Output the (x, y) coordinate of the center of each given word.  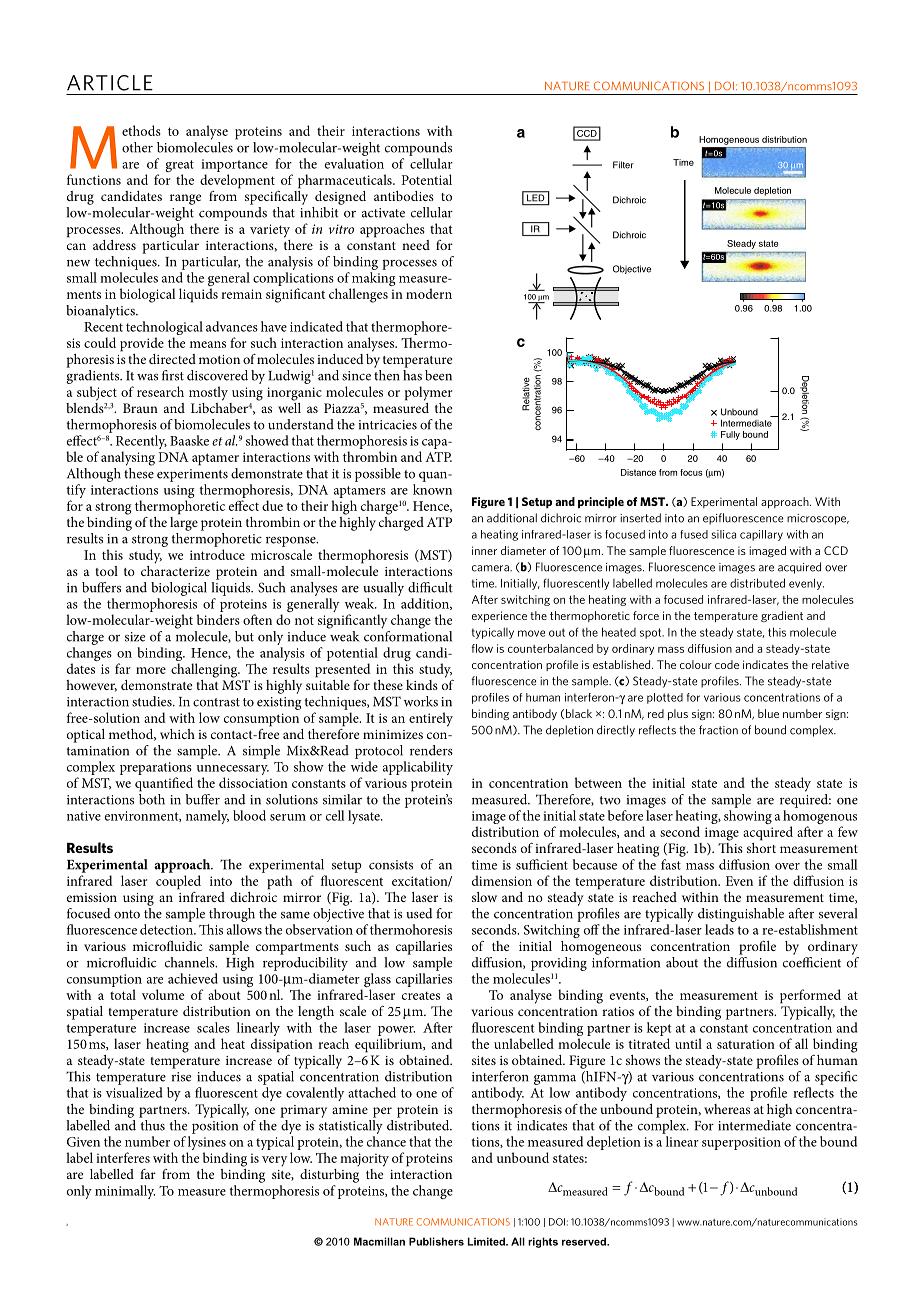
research (160, 391)
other (137, 147)
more (151, 670)
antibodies (404, 196)
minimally (125, 1192)
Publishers (436, 1241)
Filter (623, 165)
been (438, 375)
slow (484, 897)
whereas (727, 1109)
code (727, 664)
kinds (422, 685)
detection (167, 929)
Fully (730, 435)
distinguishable (741, 915)
